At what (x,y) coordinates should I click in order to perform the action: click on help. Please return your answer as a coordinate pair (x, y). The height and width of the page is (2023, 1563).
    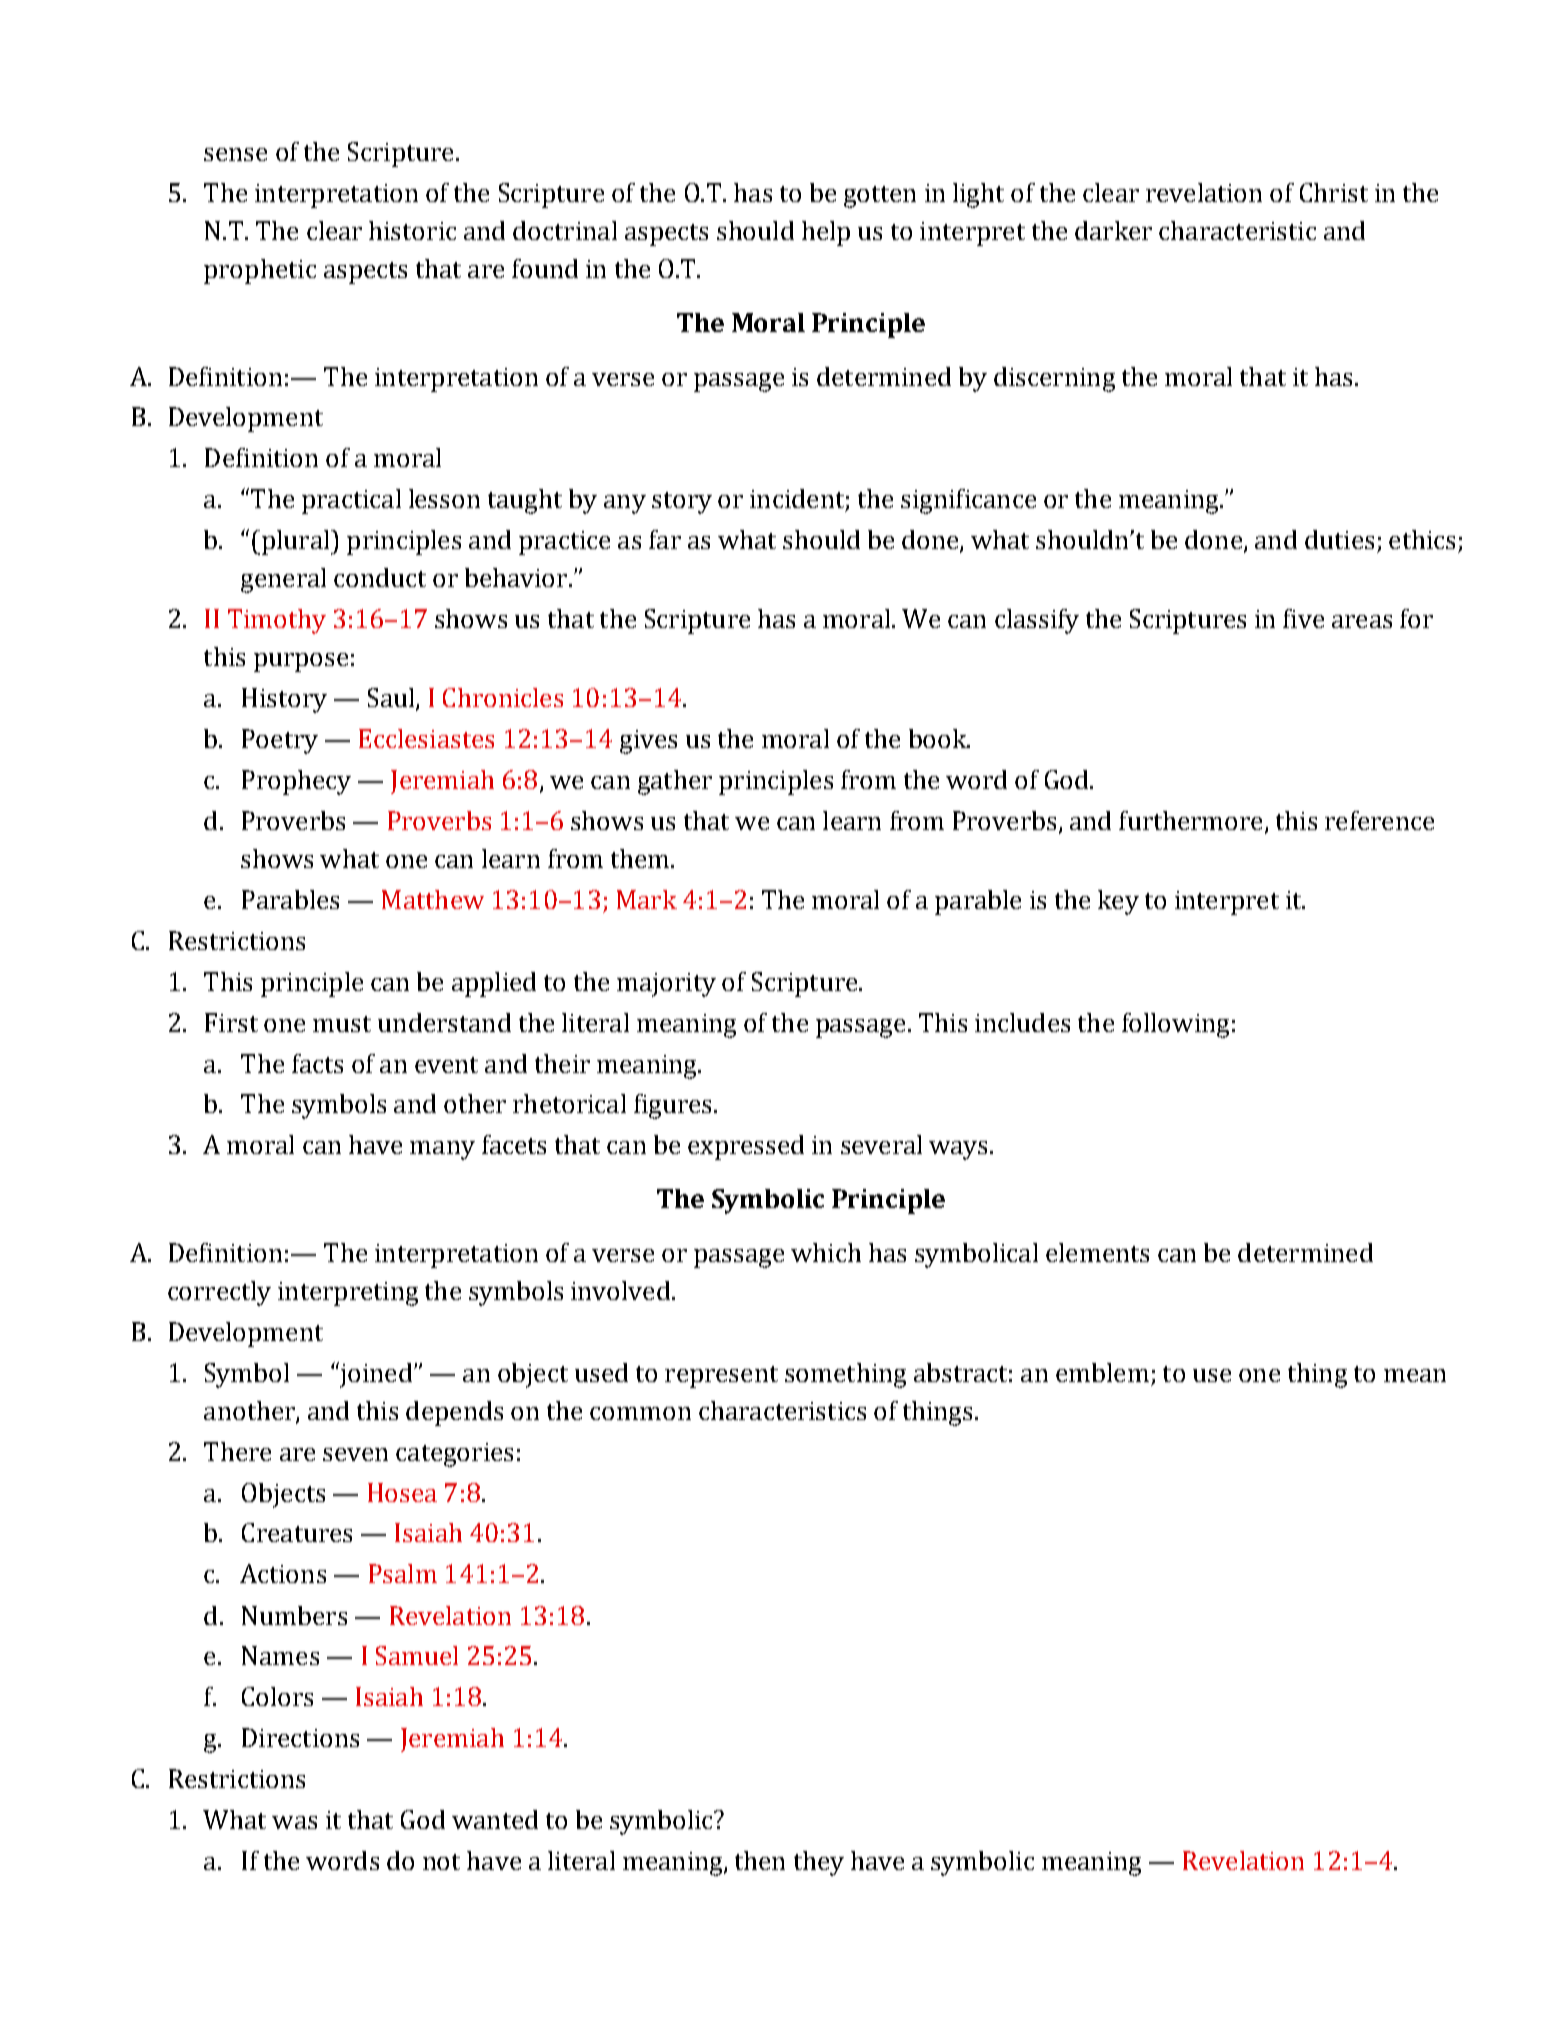
    Looking at the image, I should click on (826, 233).
